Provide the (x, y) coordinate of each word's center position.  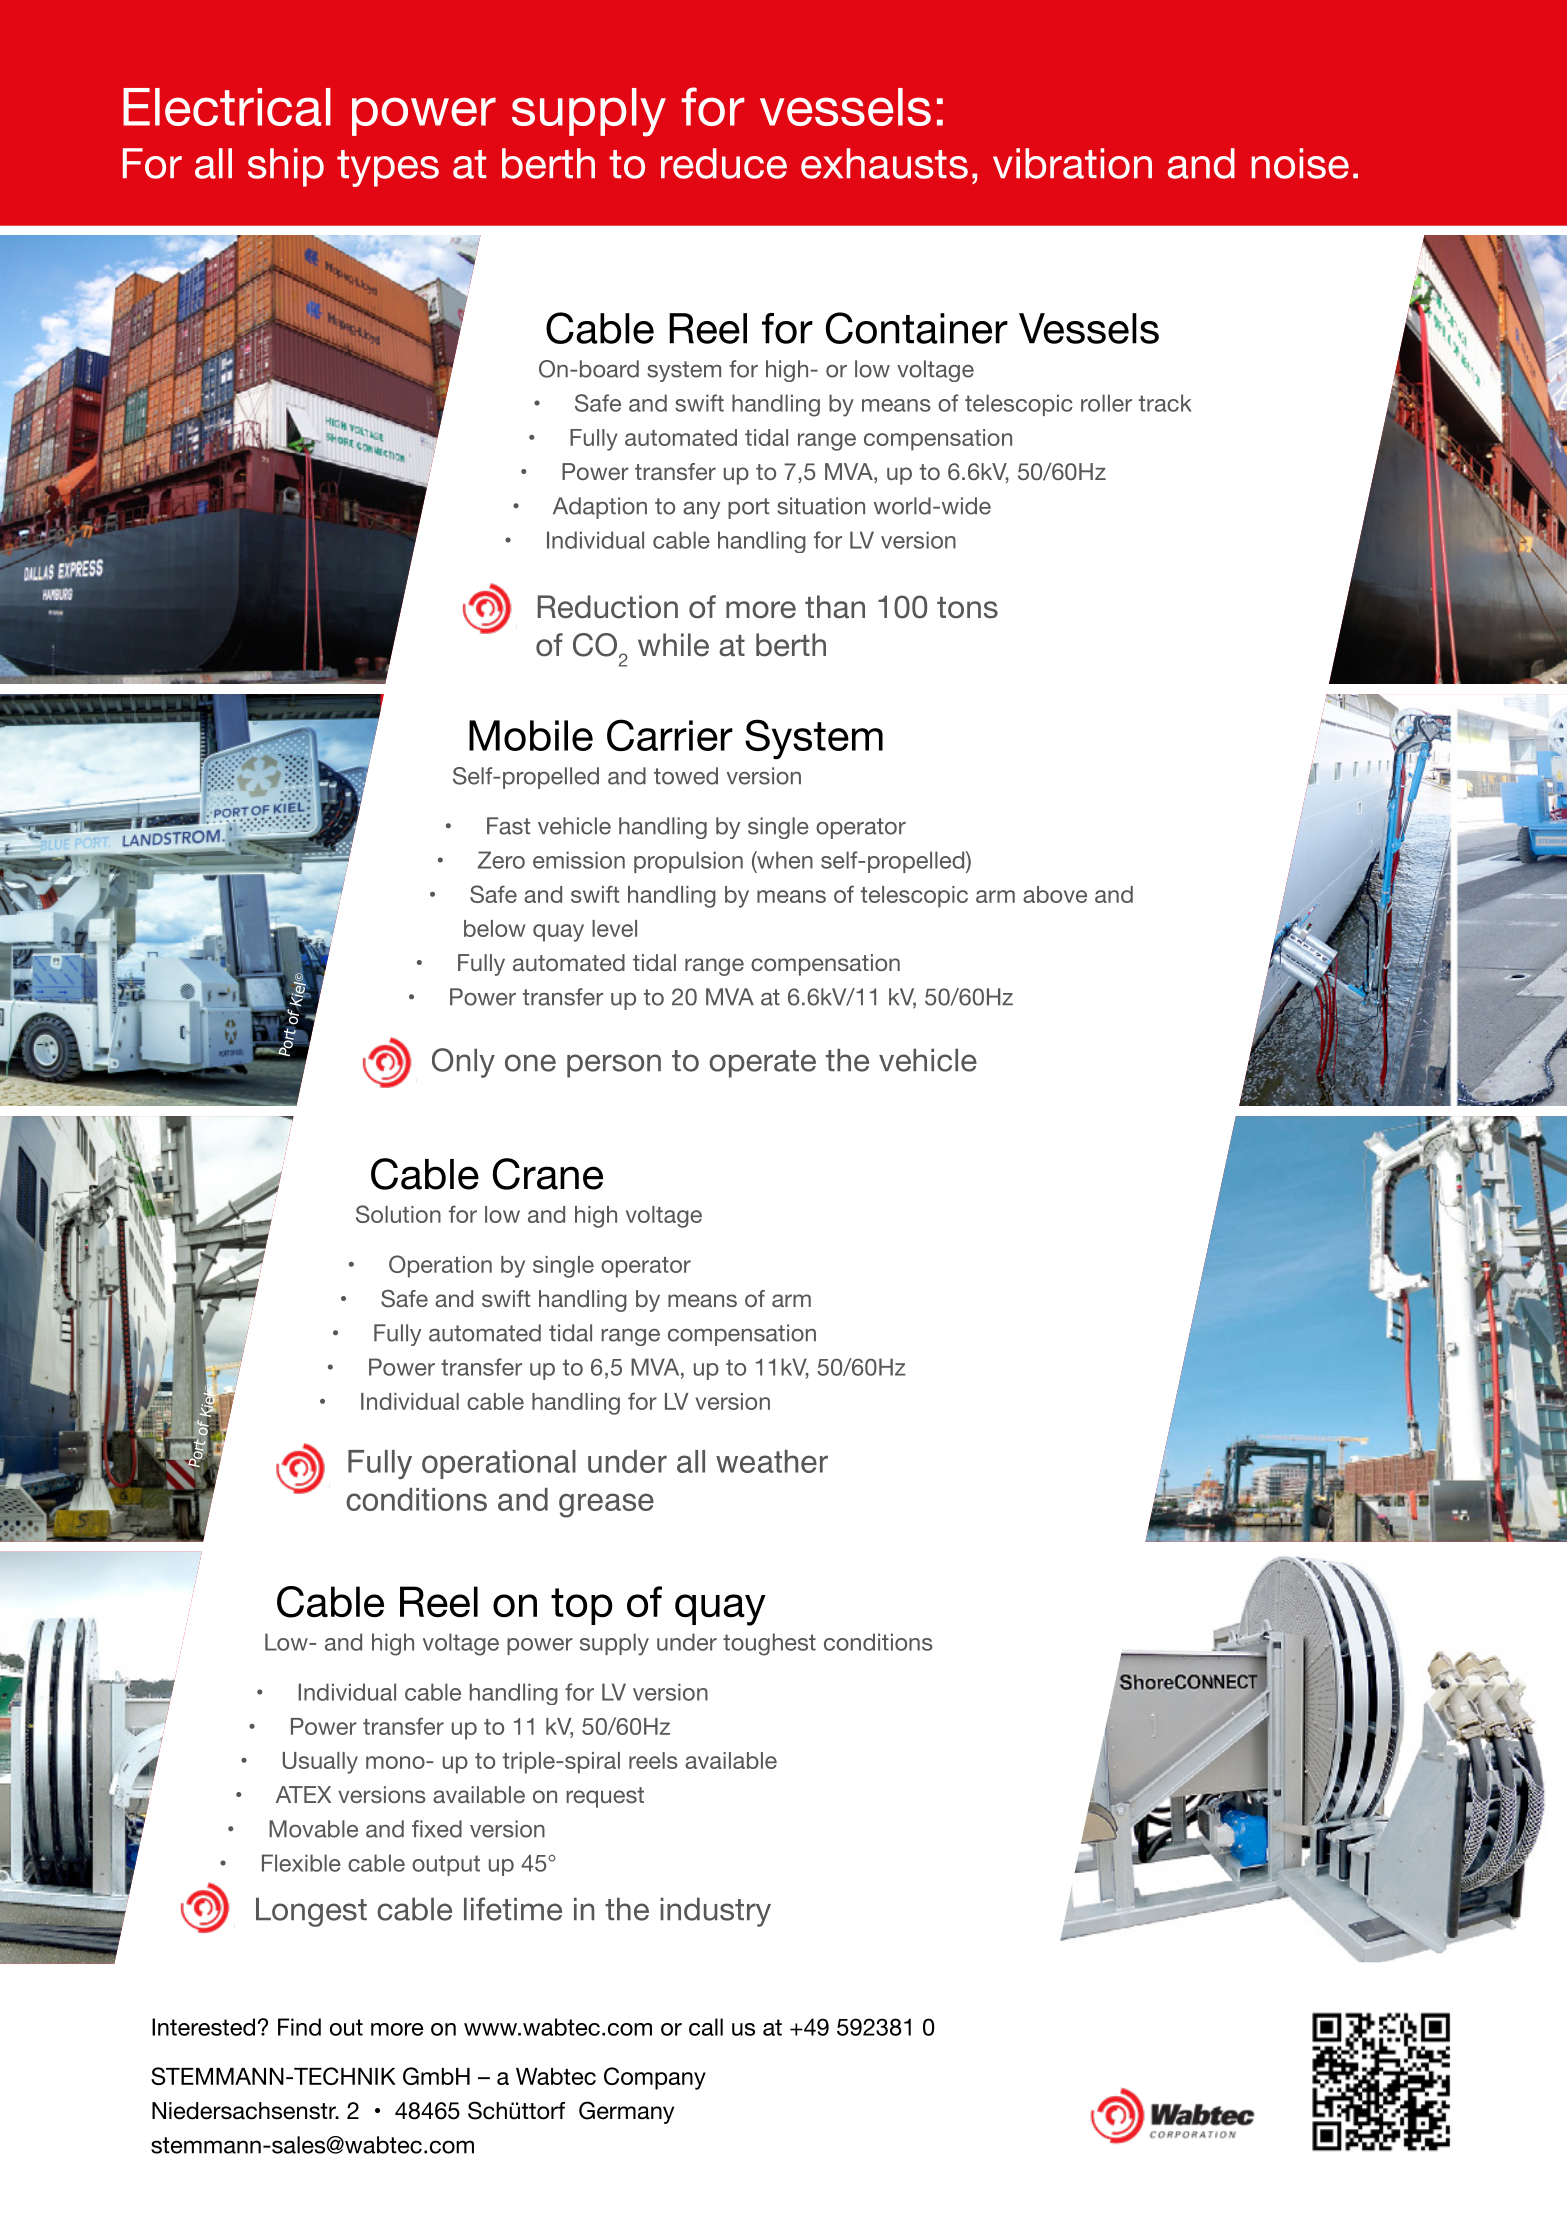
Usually (320, 1763)
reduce (724, 163)
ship (286, 167)
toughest (769, 1644)
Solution (398, 1214)
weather (772, 1461)
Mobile (531, 735)
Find (299, 2027)
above (1055, 894)
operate (762, 1064)
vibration (1072, 163)
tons (967, 608)
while (673, 645)
